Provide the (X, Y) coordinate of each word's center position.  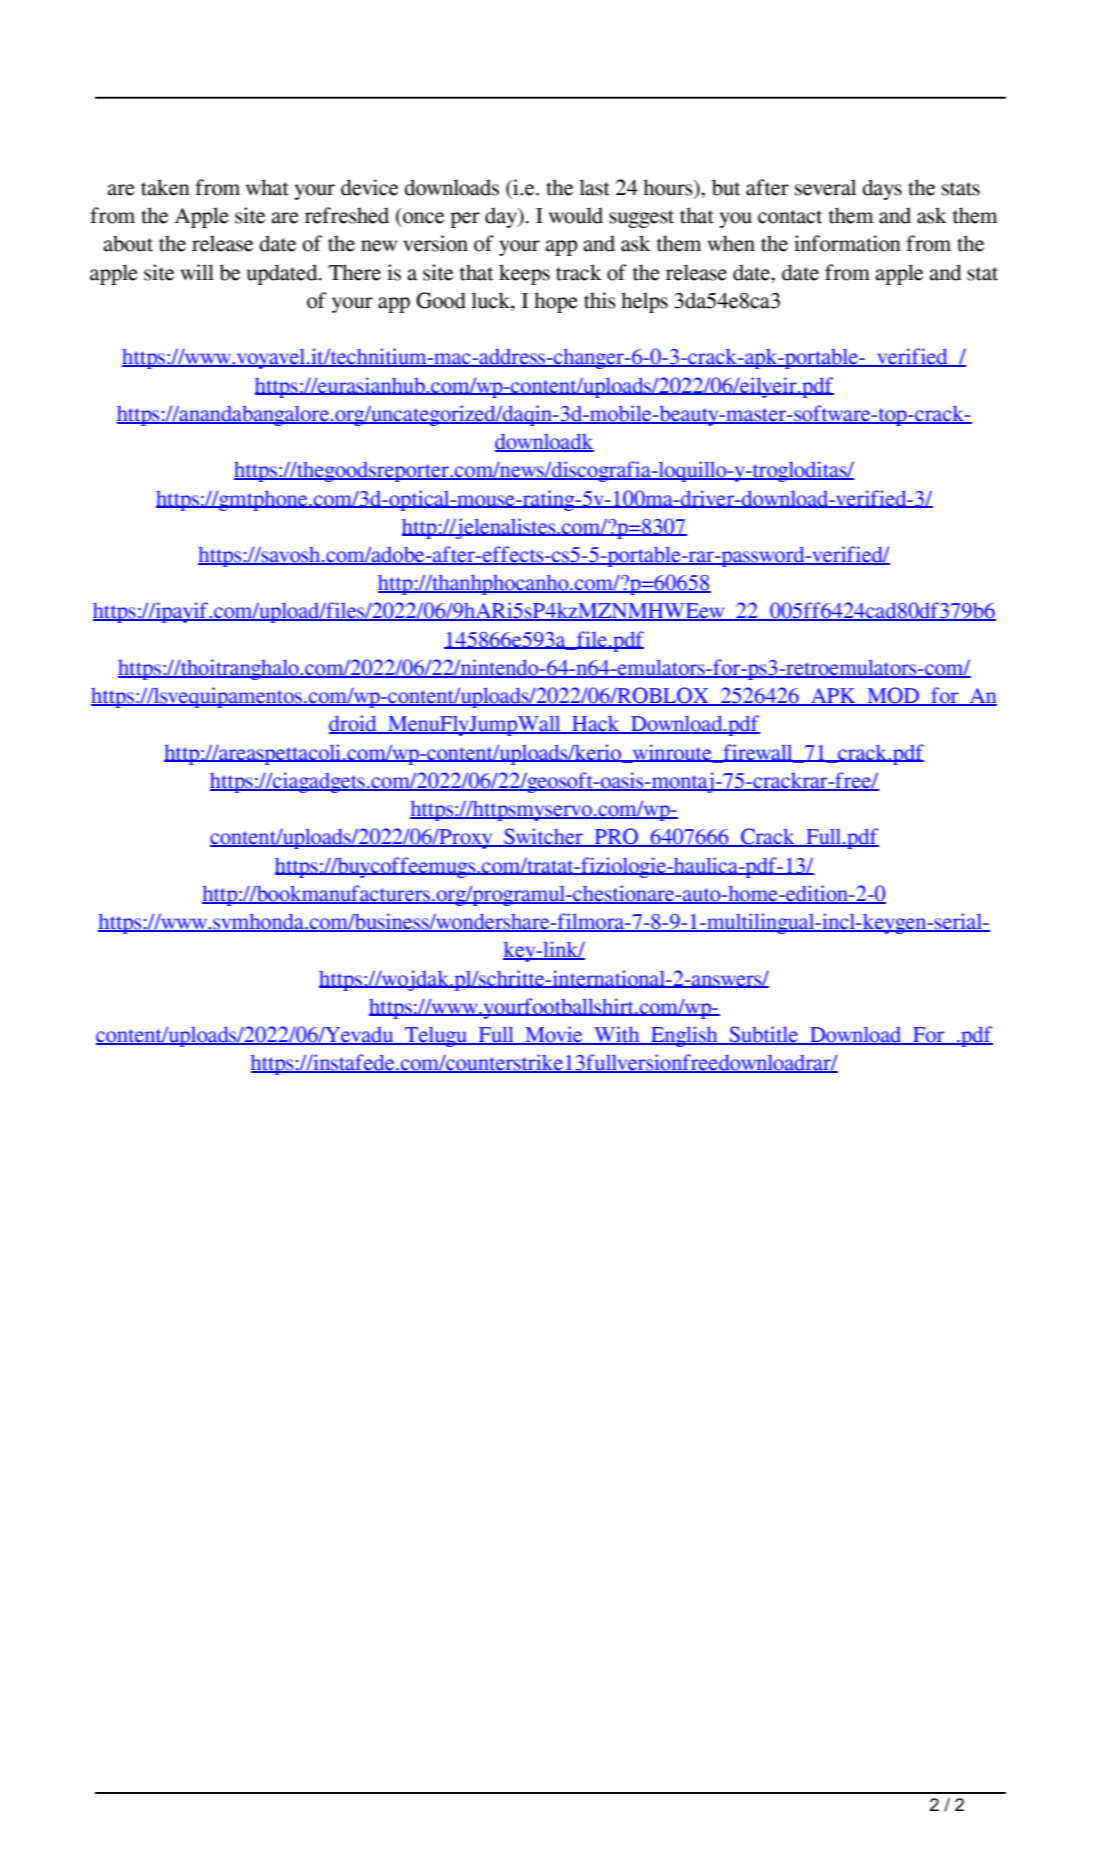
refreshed (347, 215)
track (579, 272)
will (197, 272)
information (847, 243)
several (825, 187)
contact (790, 217)
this (600, 300)
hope (556, 302)
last (594, 187)
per (465, 220)
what (267, 187)
